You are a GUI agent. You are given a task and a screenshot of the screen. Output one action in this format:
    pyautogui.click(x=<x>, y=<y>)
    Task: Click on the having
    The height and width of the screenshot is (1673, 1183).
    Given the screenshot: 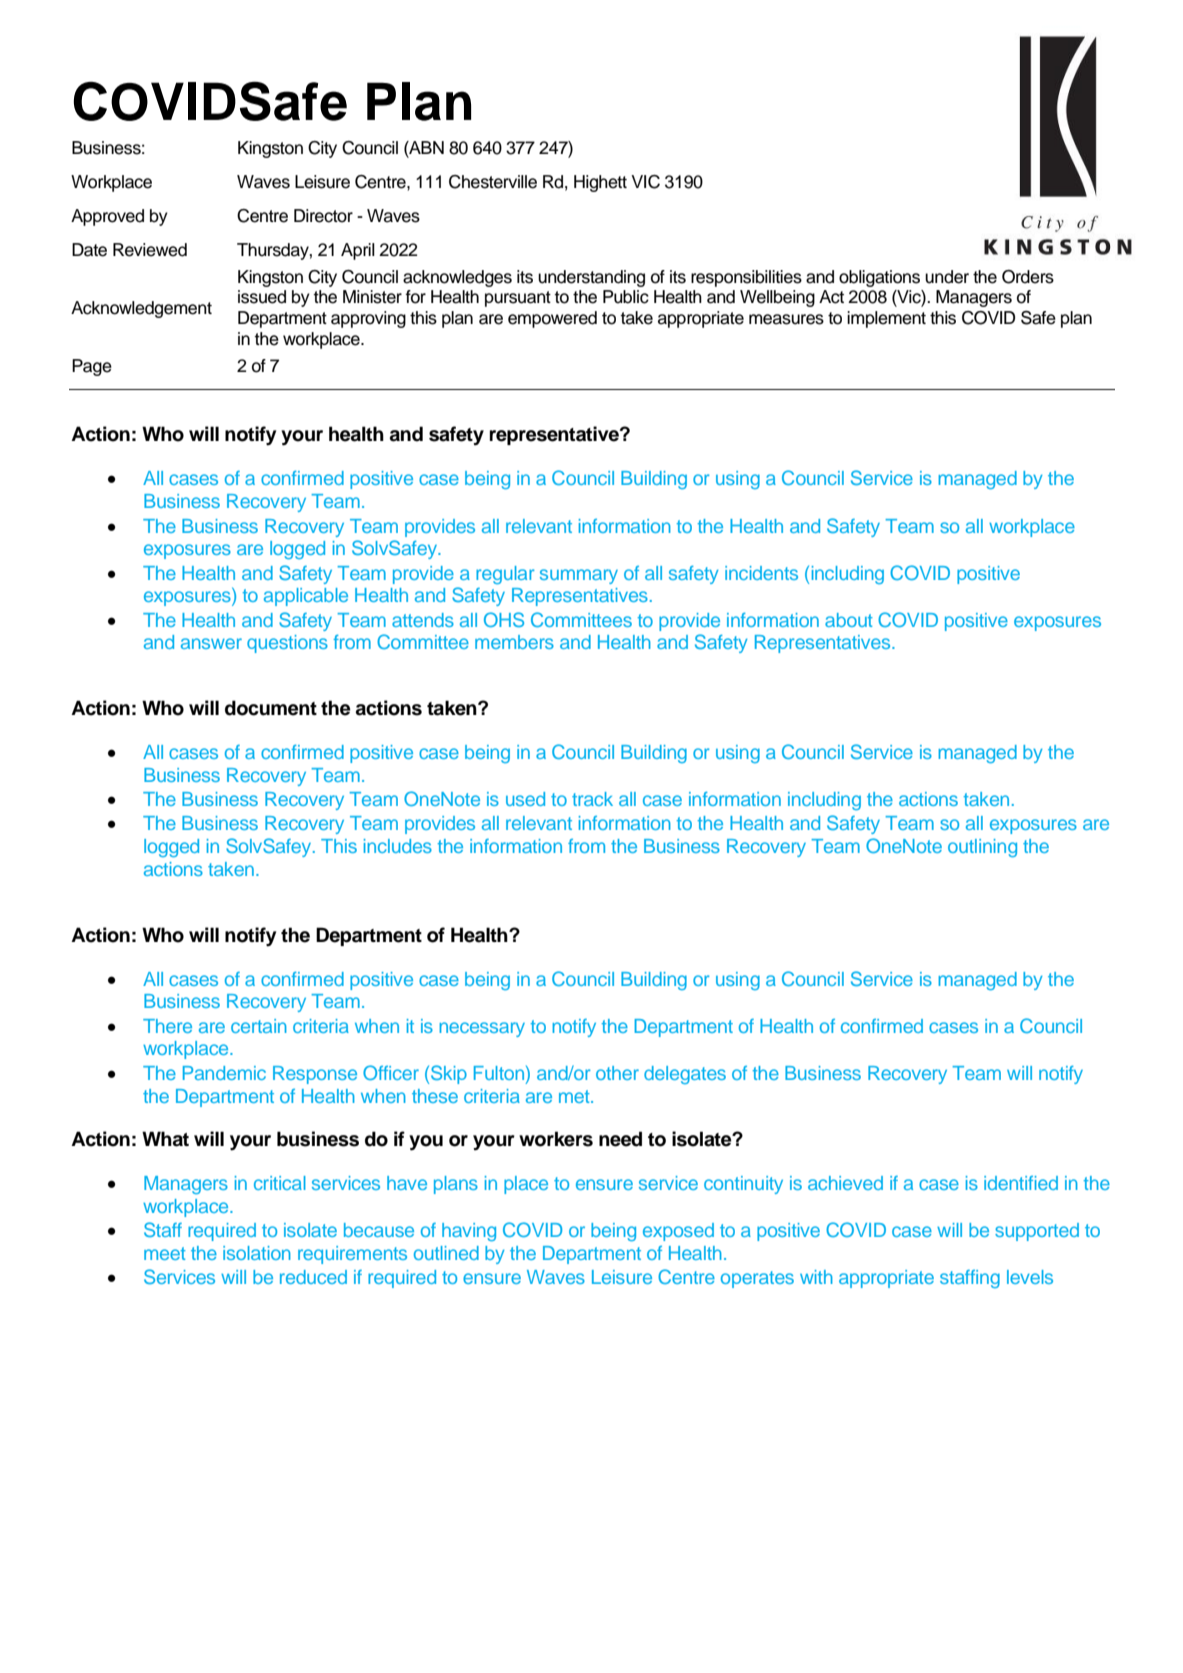 What is the action you would take?
    pyautogui.click(x=469, y=1232)
